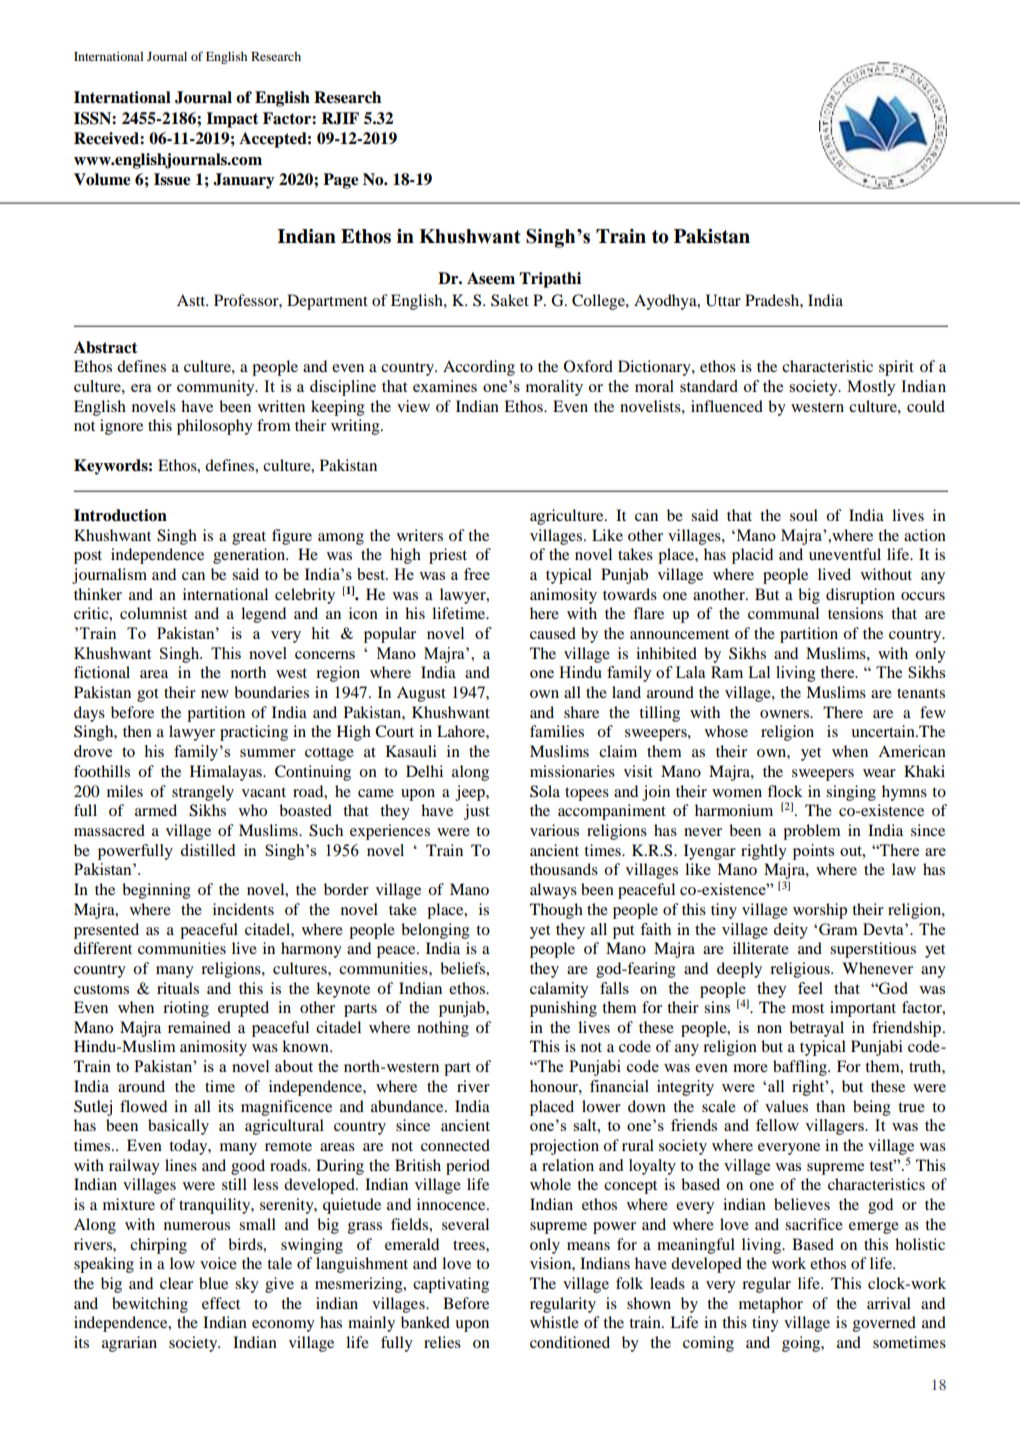  I want to click on Issue, so click(172, 179).
